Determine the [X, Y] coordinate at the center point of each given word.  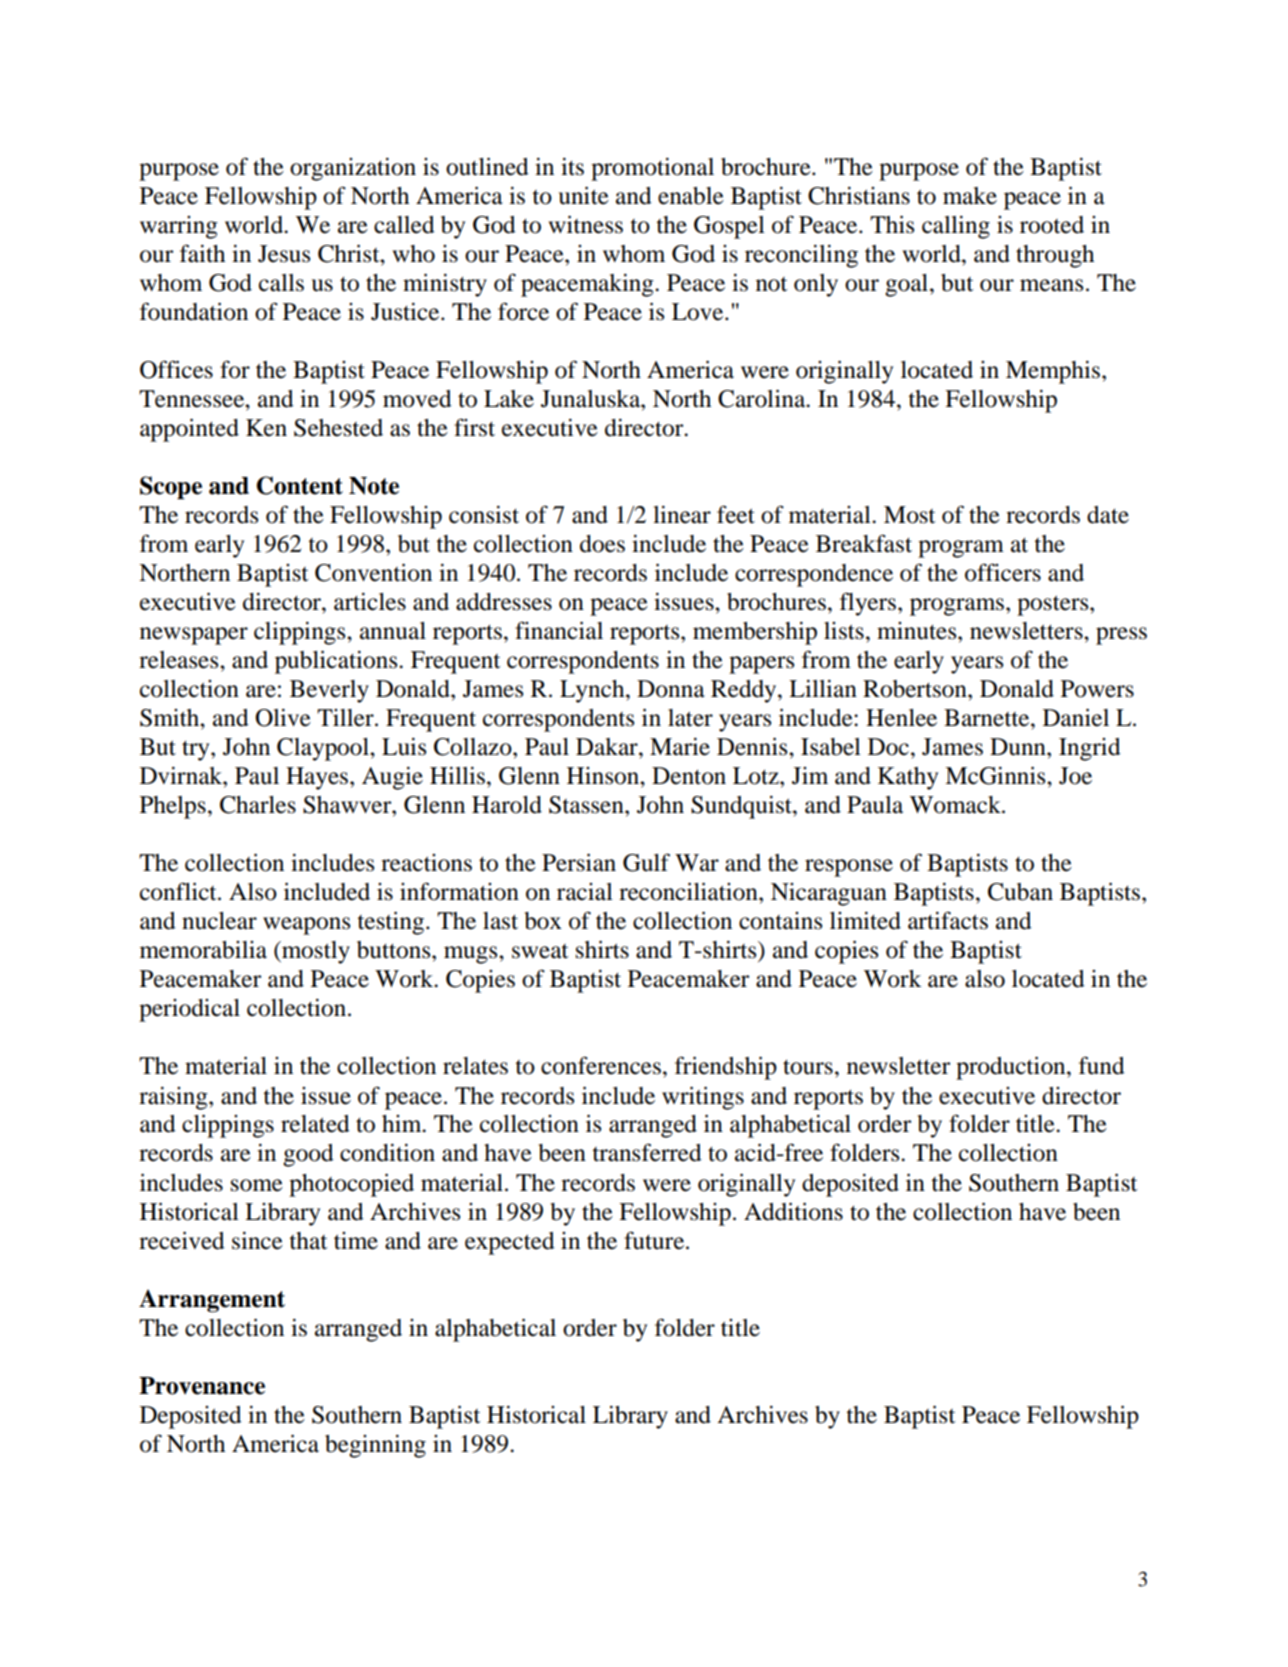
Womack [956, 805]
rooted [1052, 225]
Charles [258, 805]
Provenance [202, 1386]
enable [691, 196]
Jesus [284, 254]
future [655, 1240]
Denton [689, 776]
